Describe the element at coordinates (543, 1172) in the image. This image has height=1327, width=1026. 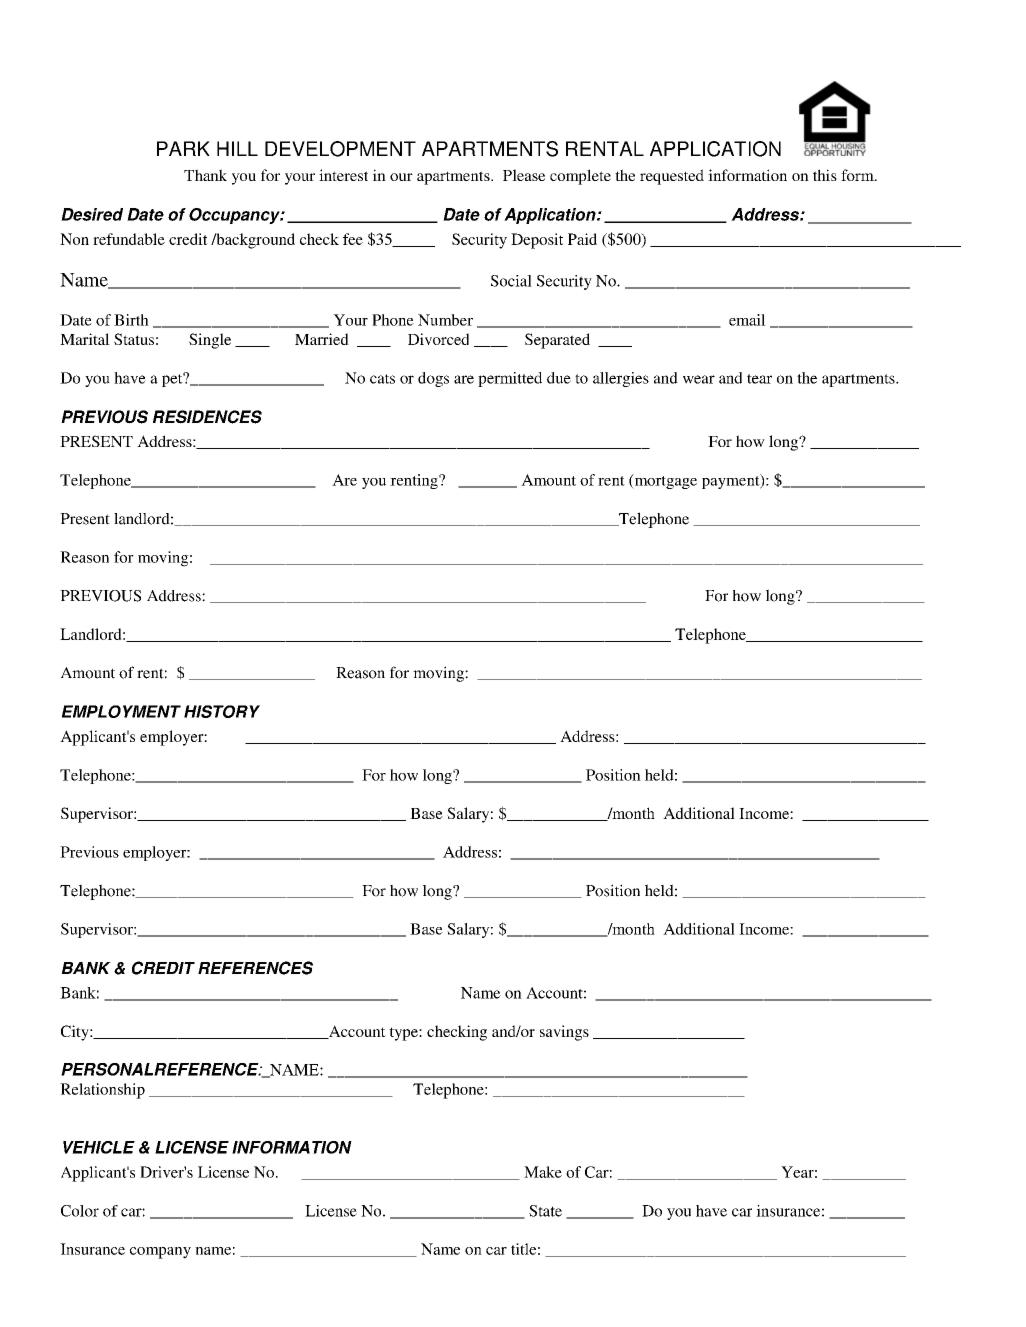
I see `Make` at that location.
